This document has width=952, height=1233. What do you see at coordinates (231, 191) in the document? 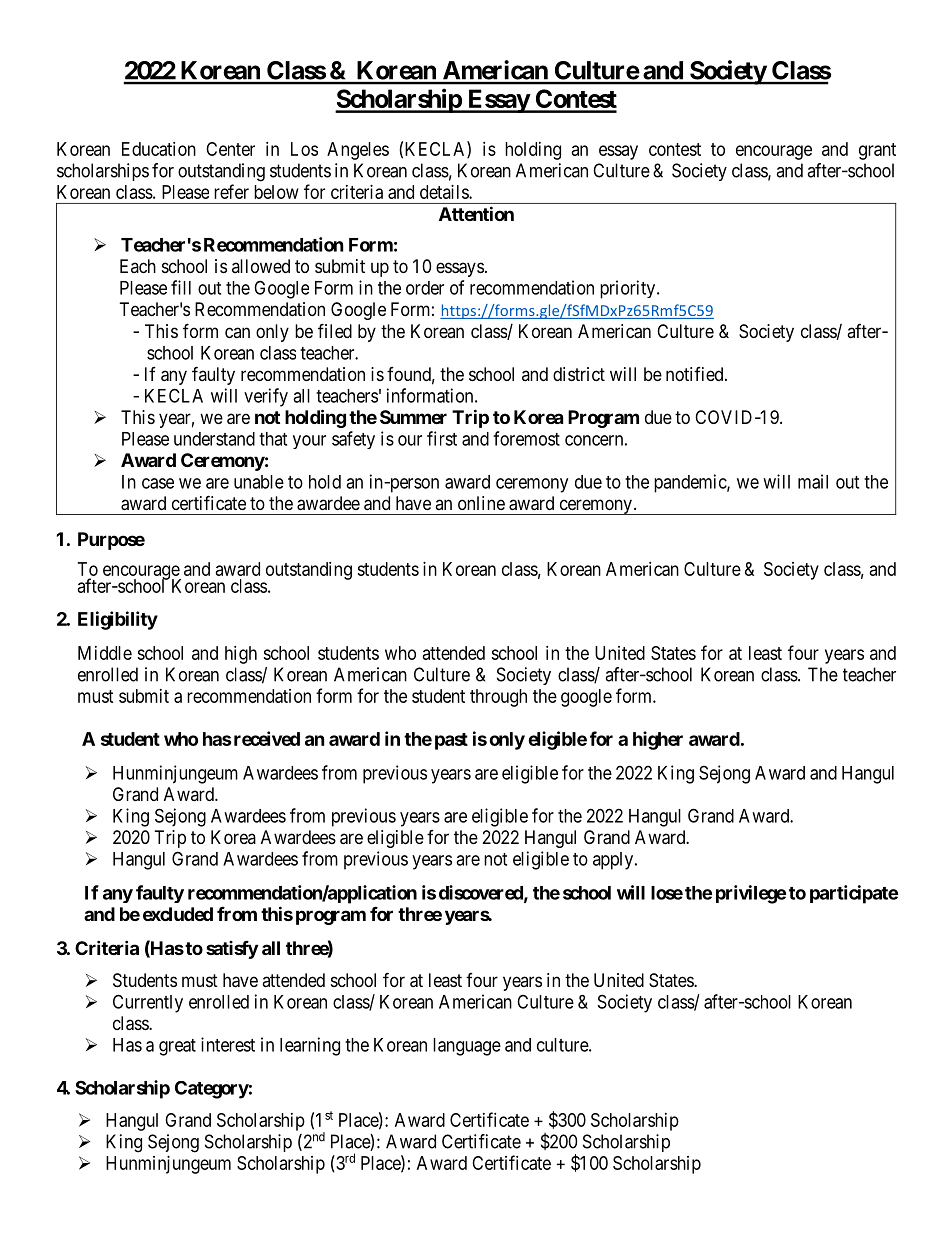
I see `refer` at bounding box center [231, 191].
